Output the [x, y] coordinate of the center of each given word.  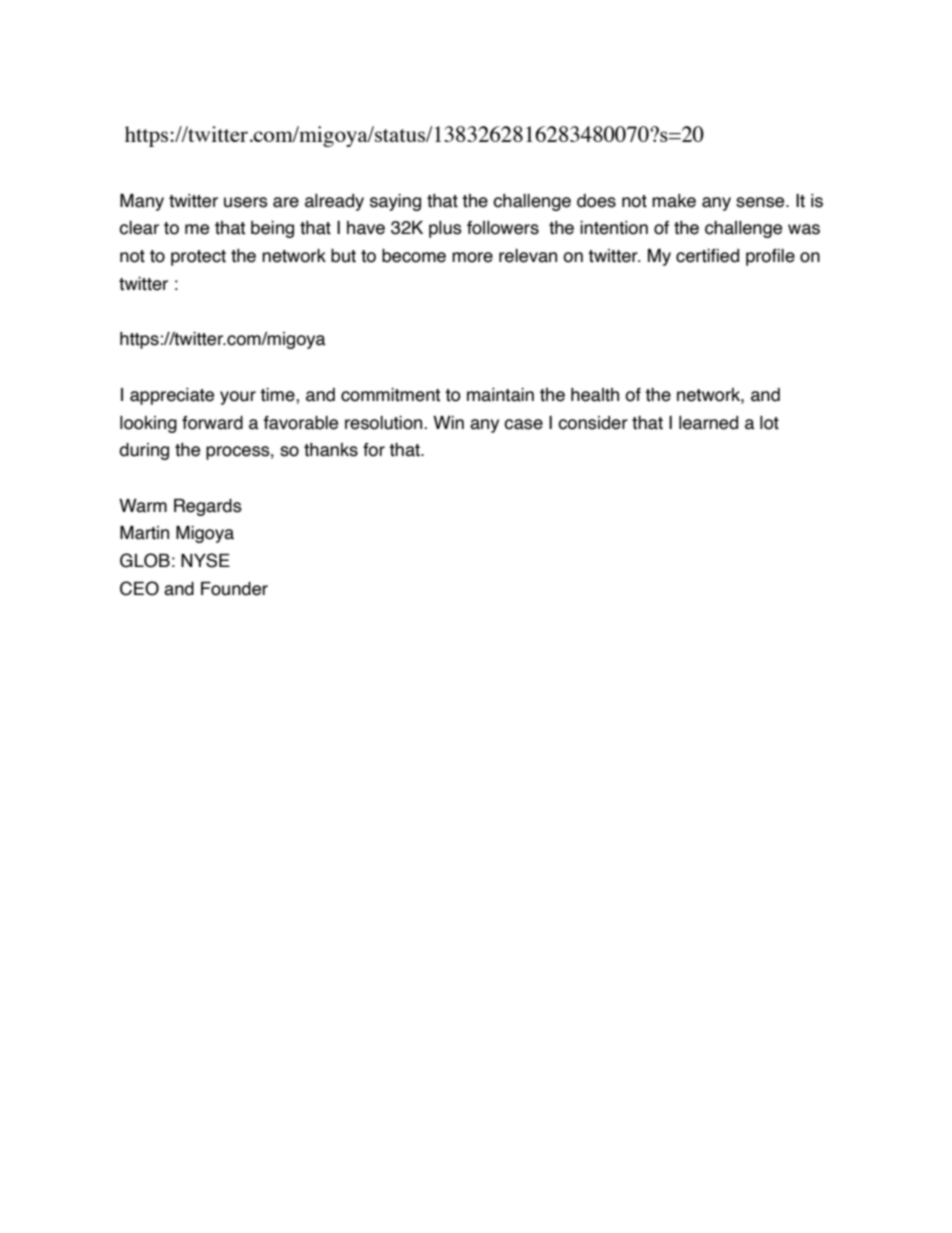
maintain [500, 395]
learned [708, 423]
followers [503, 228]
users [246, 202]
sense [761, 202]
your [238, 398]
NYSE [205, 560]
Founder [234, 589]
